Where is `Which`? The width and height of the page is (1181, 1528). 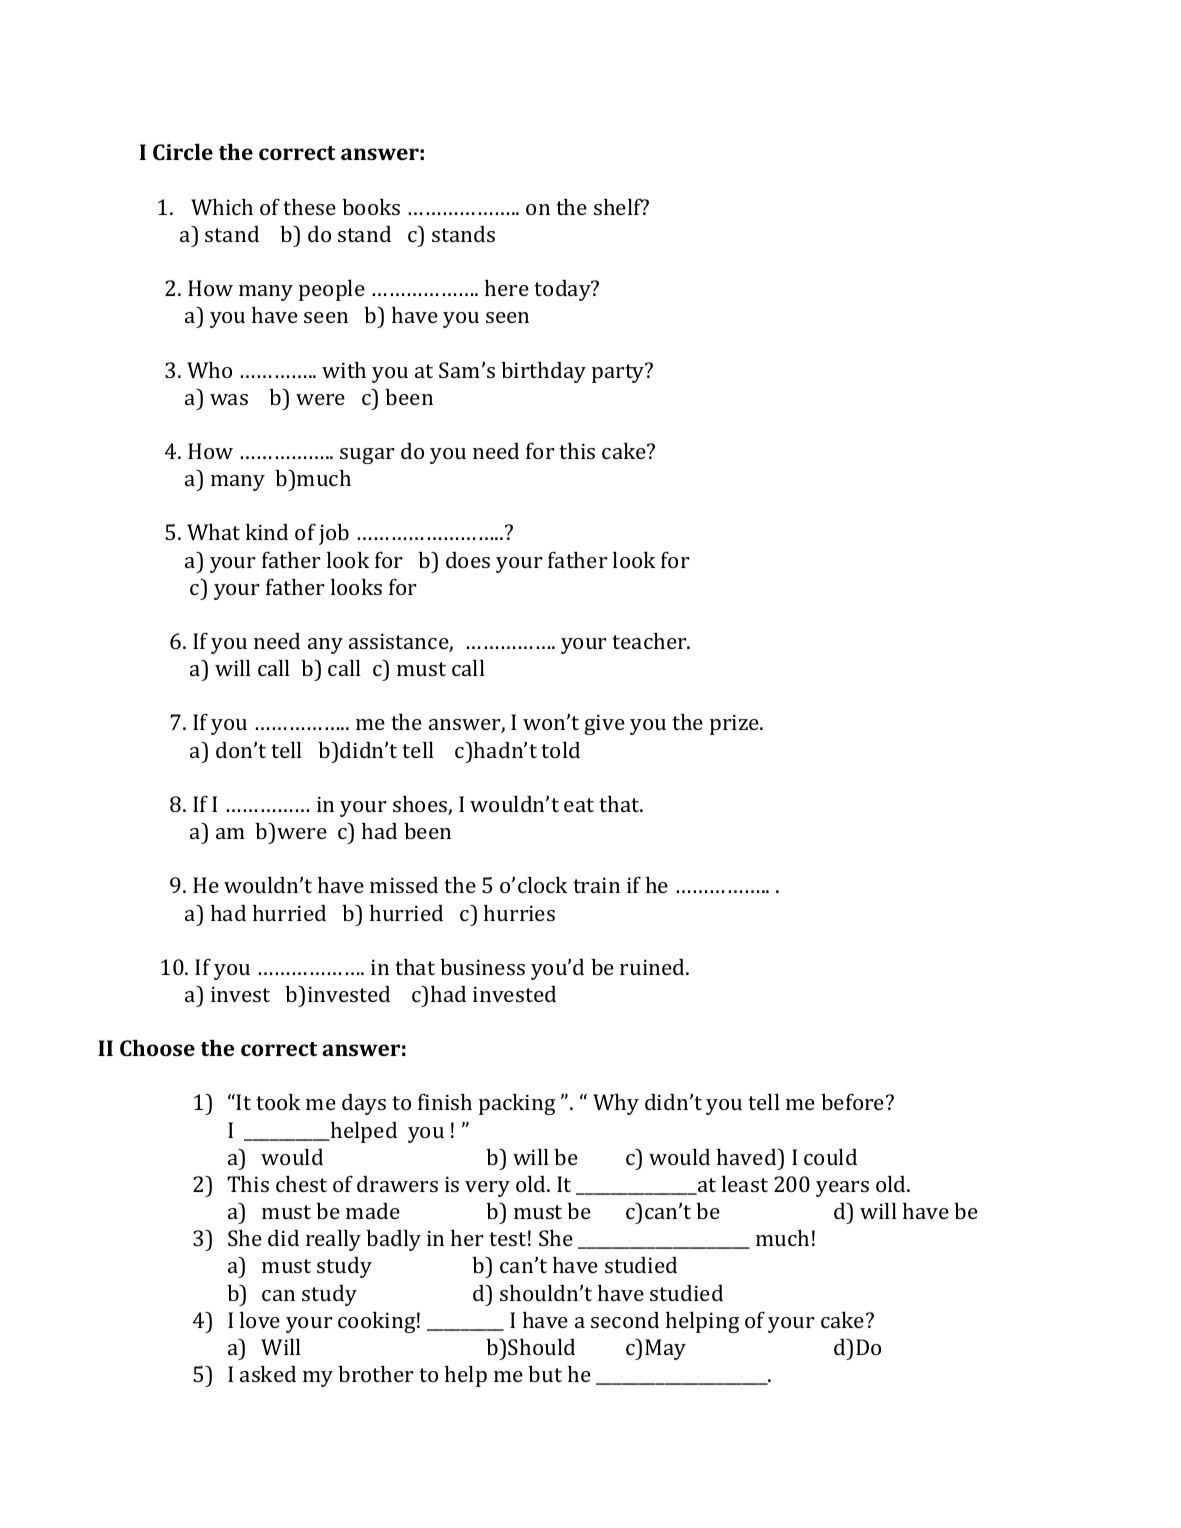
Which is located at coordinates (222, 207).
